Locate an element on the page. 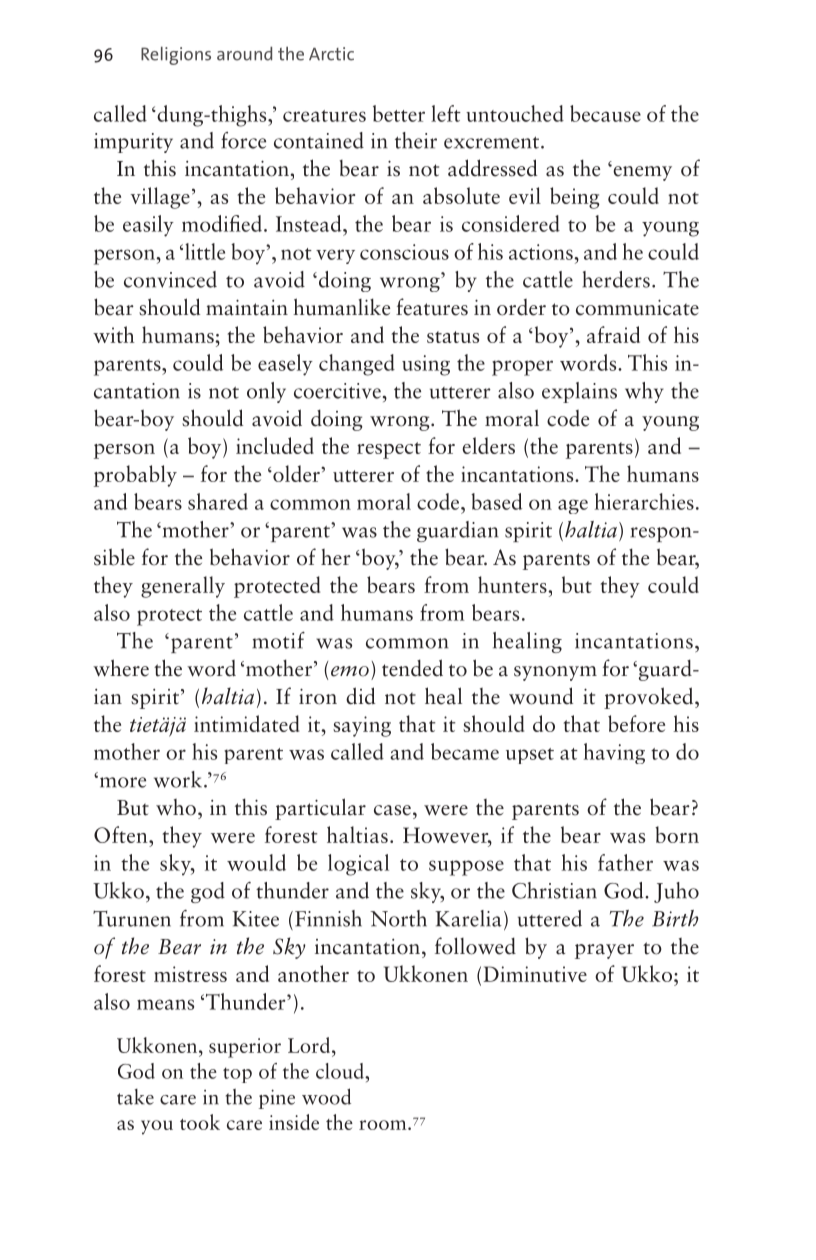 Image resolution: width=816 pixels, height=1260 pixels. better is located at coordinates (399, 113).
